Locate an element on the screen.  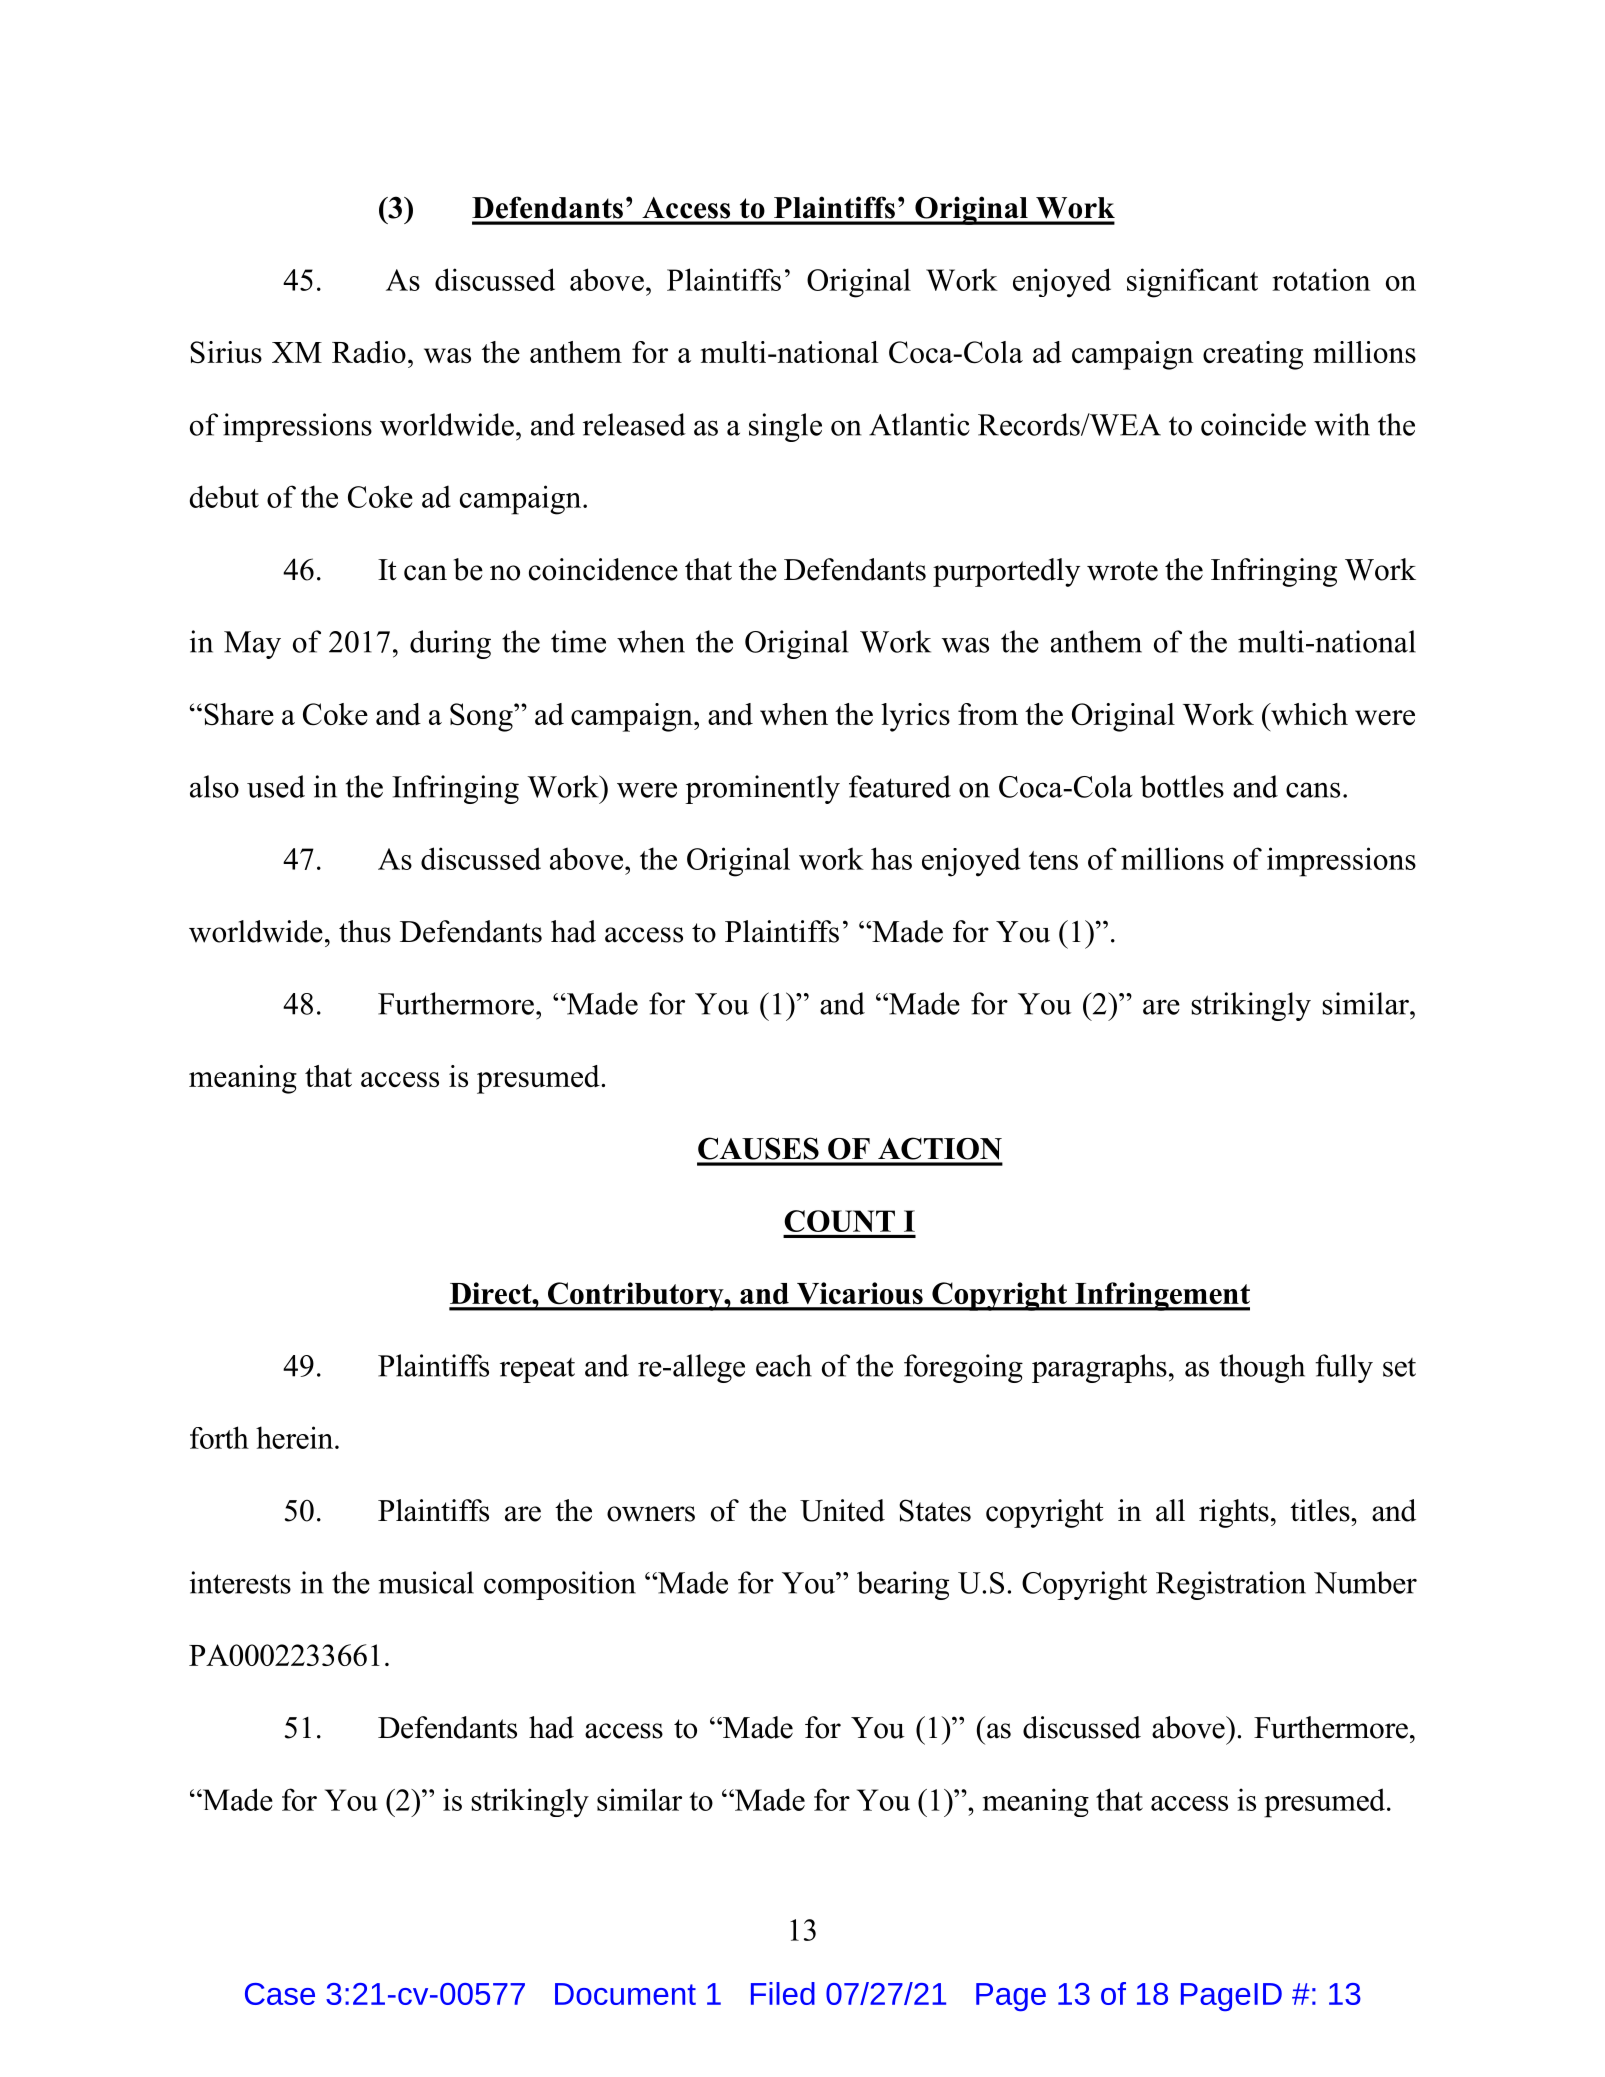
thus is located at coordinates (365, 931).
